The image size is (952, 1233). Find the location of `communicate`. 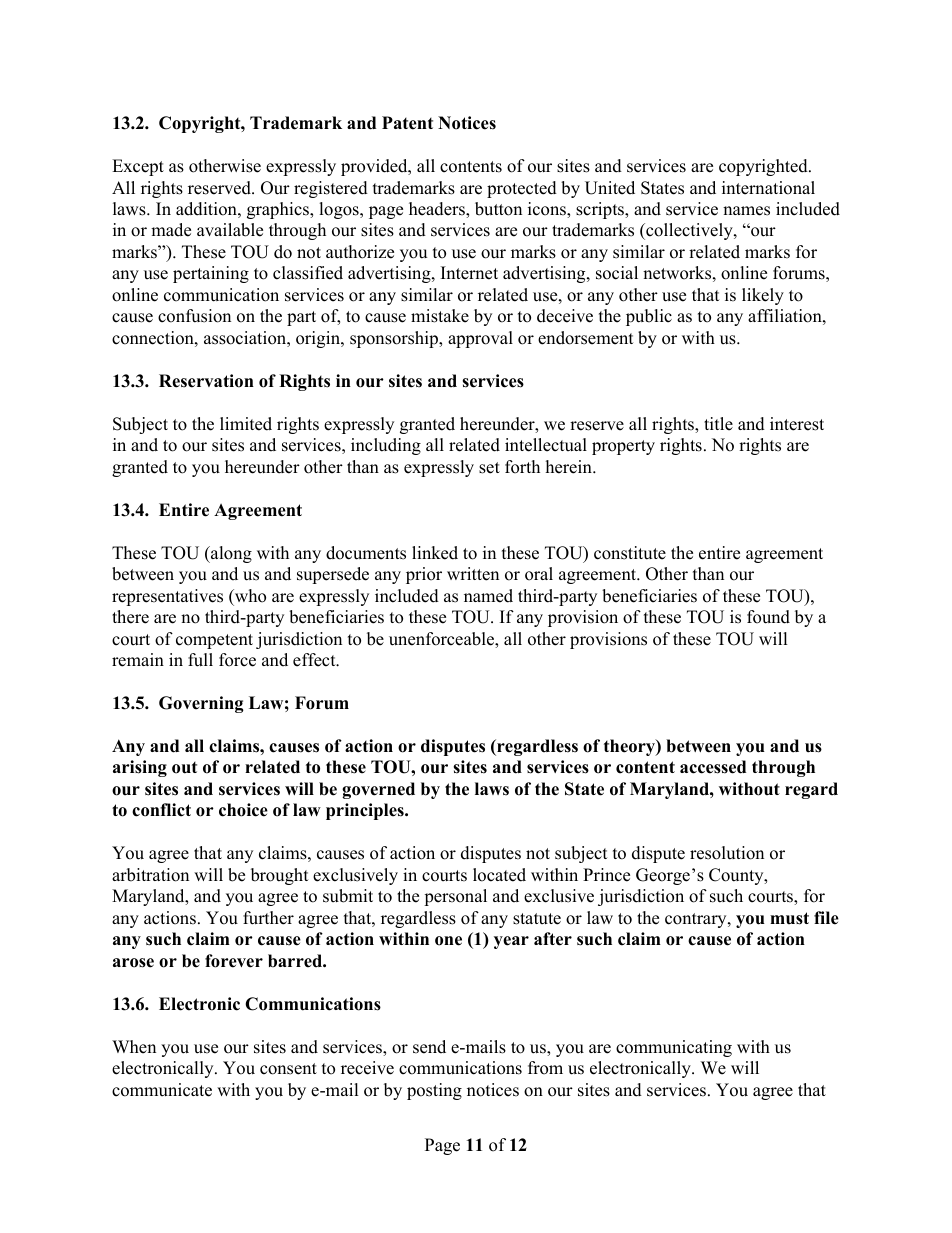

communicate is located at coordinates (162, 1090).
